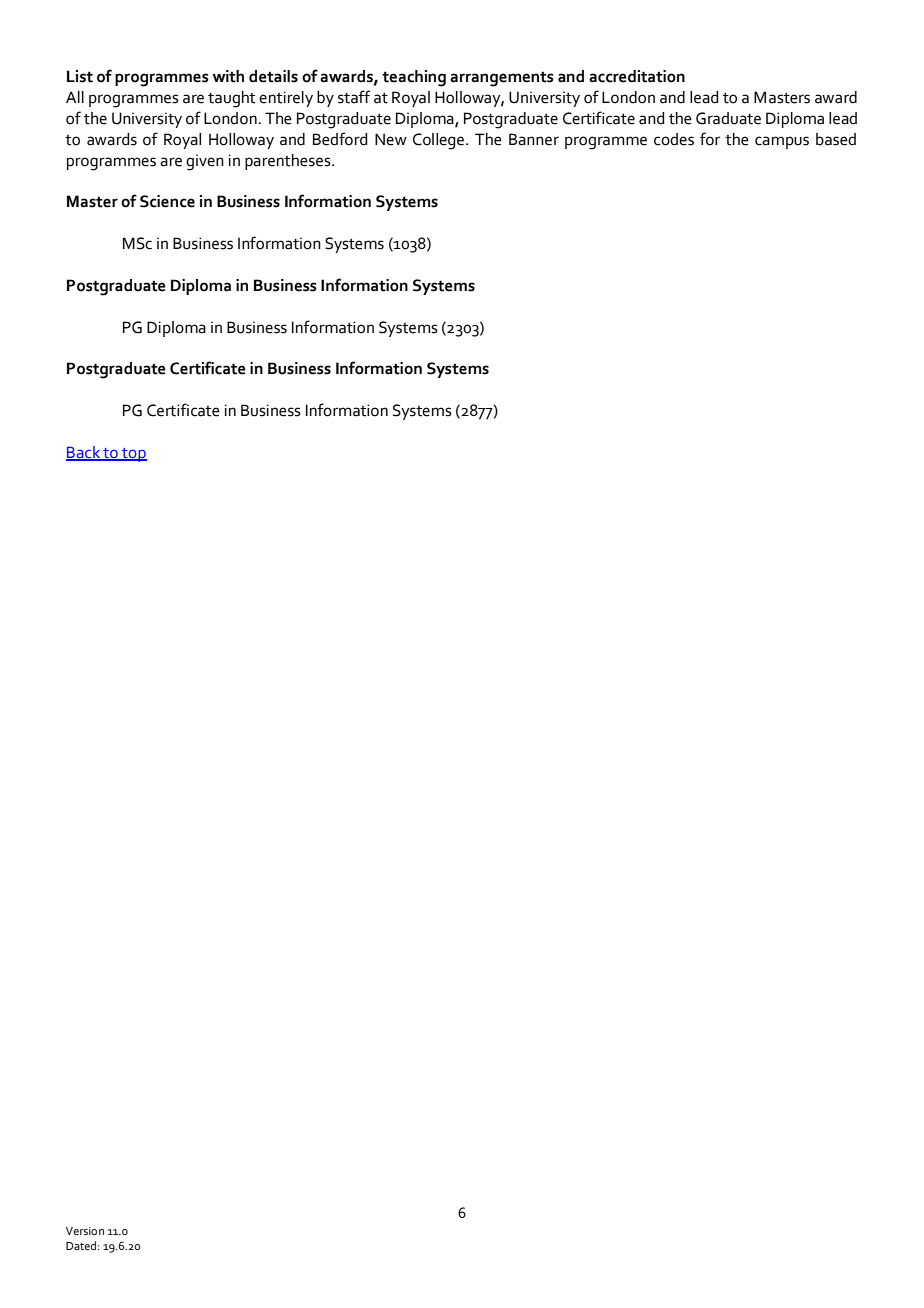 The height and width of the screenshot is (1308, 924). Describe the element at coordinates (231, 99) in the screenshot. I see `taught` at that location.
